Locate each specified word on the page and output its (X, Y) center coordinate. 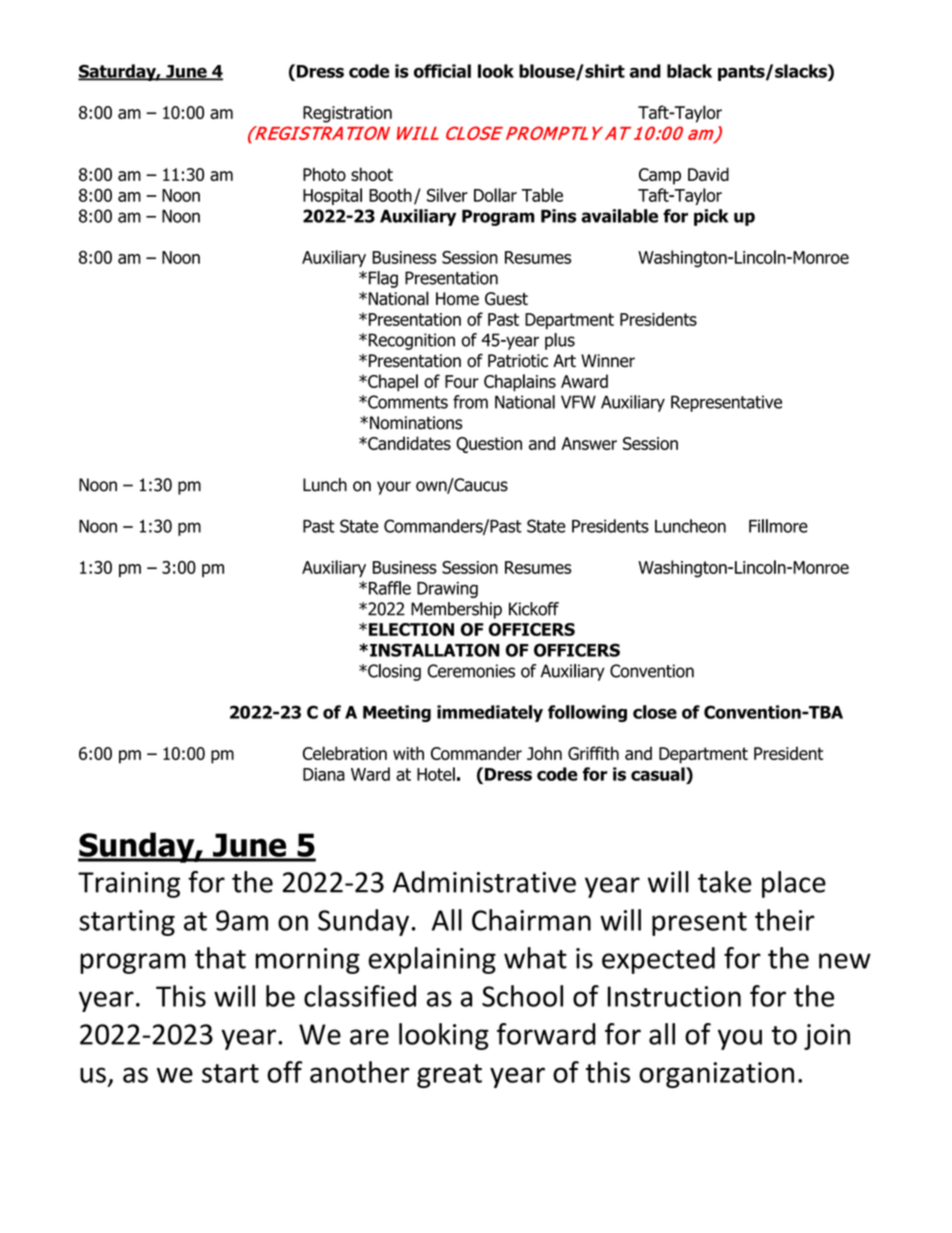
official (442, 71)
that (220, 958)
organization (716, 1075)
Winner (608, 361)
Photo (324, 174)
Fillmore (778, 526)
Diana (324, 774)
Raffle (390, 588)
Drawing (447, 590)
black (689, 71)
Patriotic (518, 361)
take (725, 882)
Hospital (332, 196)
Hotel (436, 774)
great (449, 1076)
